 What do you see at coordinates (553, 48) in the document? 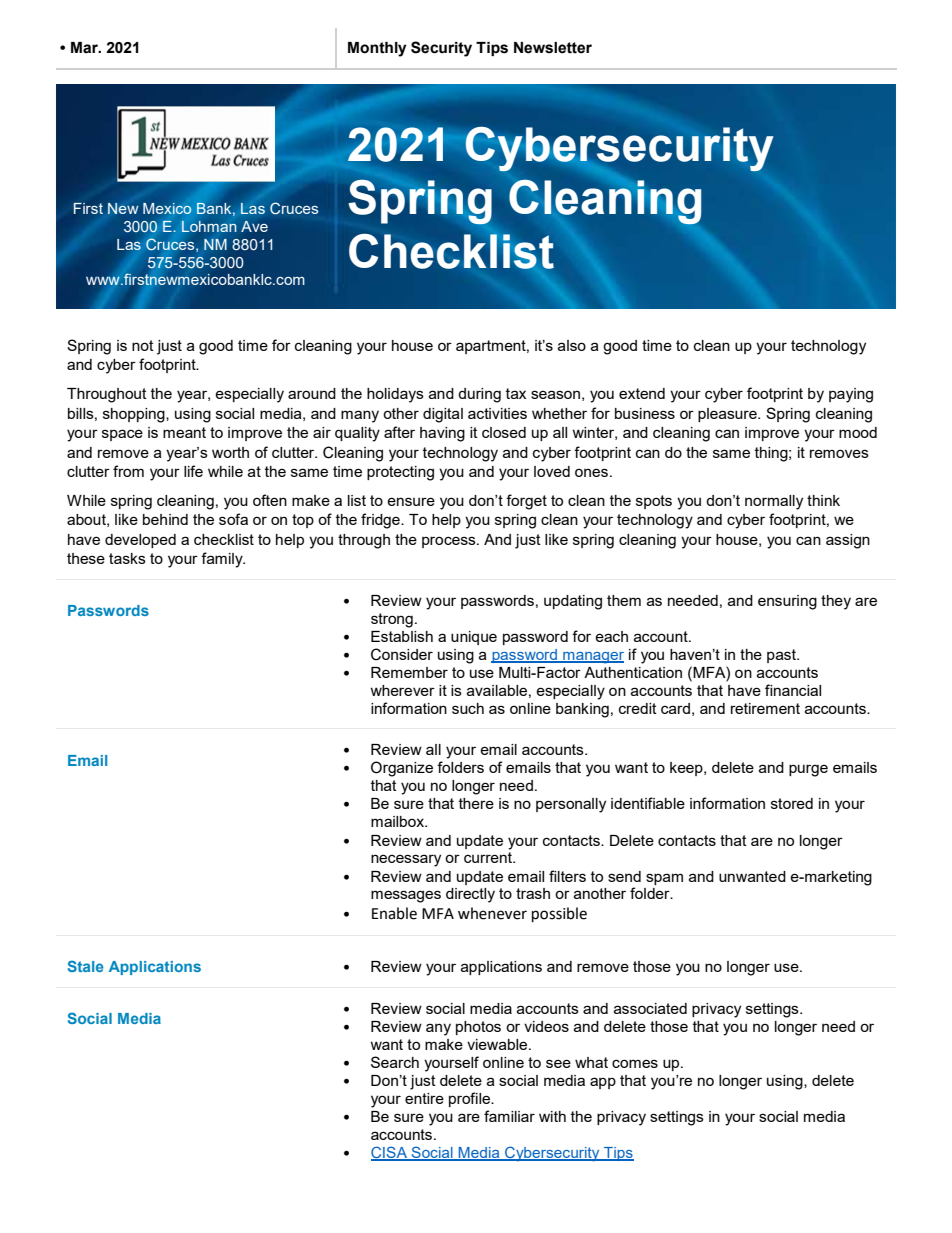
I see `Newsletter` at bounding box center [553, 48].
